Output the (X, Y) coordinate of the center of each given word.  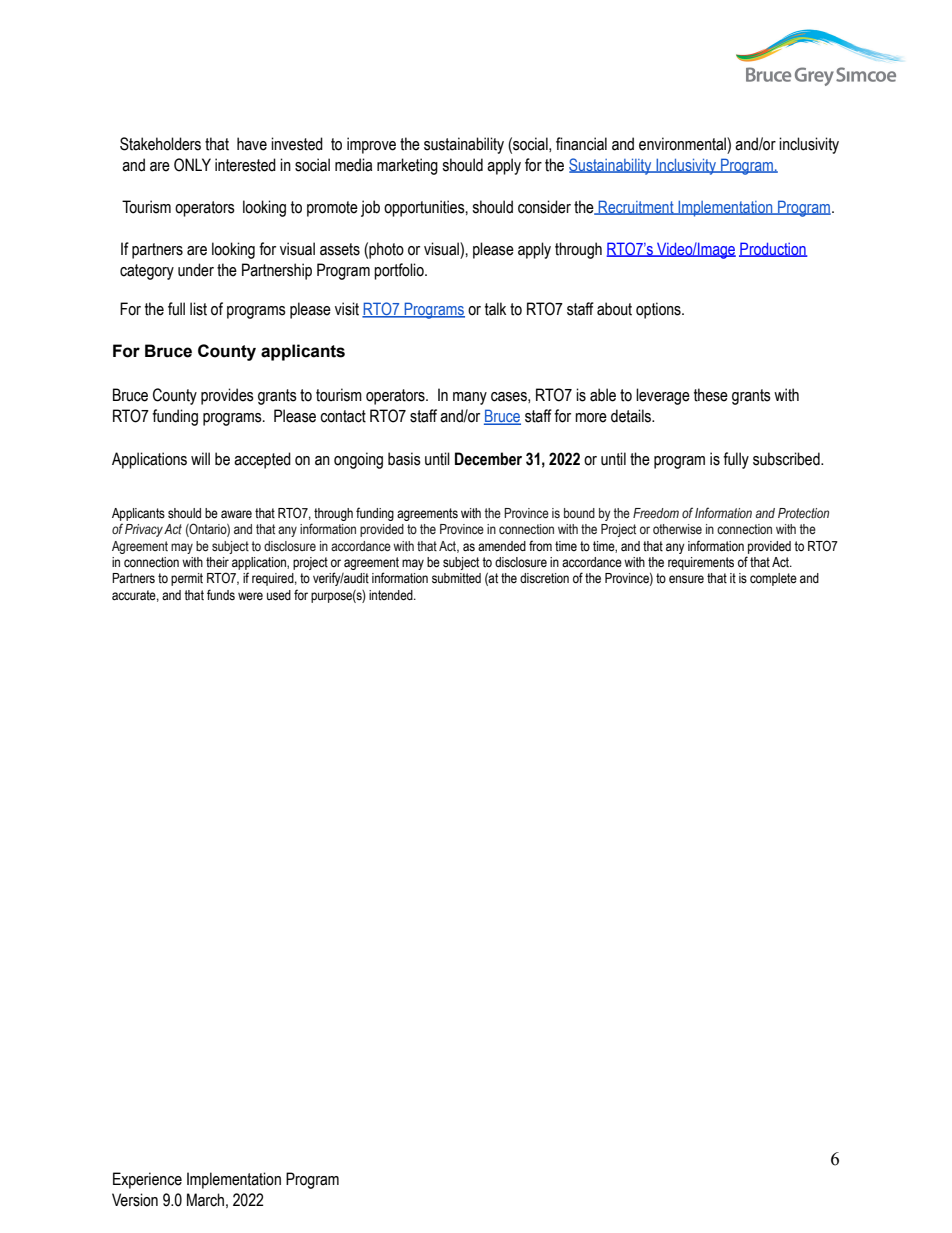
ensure (686, 579)
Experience (147, 1180)
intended (392, 595)
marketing (407, 166)
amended (502, 546)
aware (236, 514)
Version (135, 1200)
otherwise (677, 529)
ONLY (192, 165)
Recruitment (636, 207)
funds (221, 595)
